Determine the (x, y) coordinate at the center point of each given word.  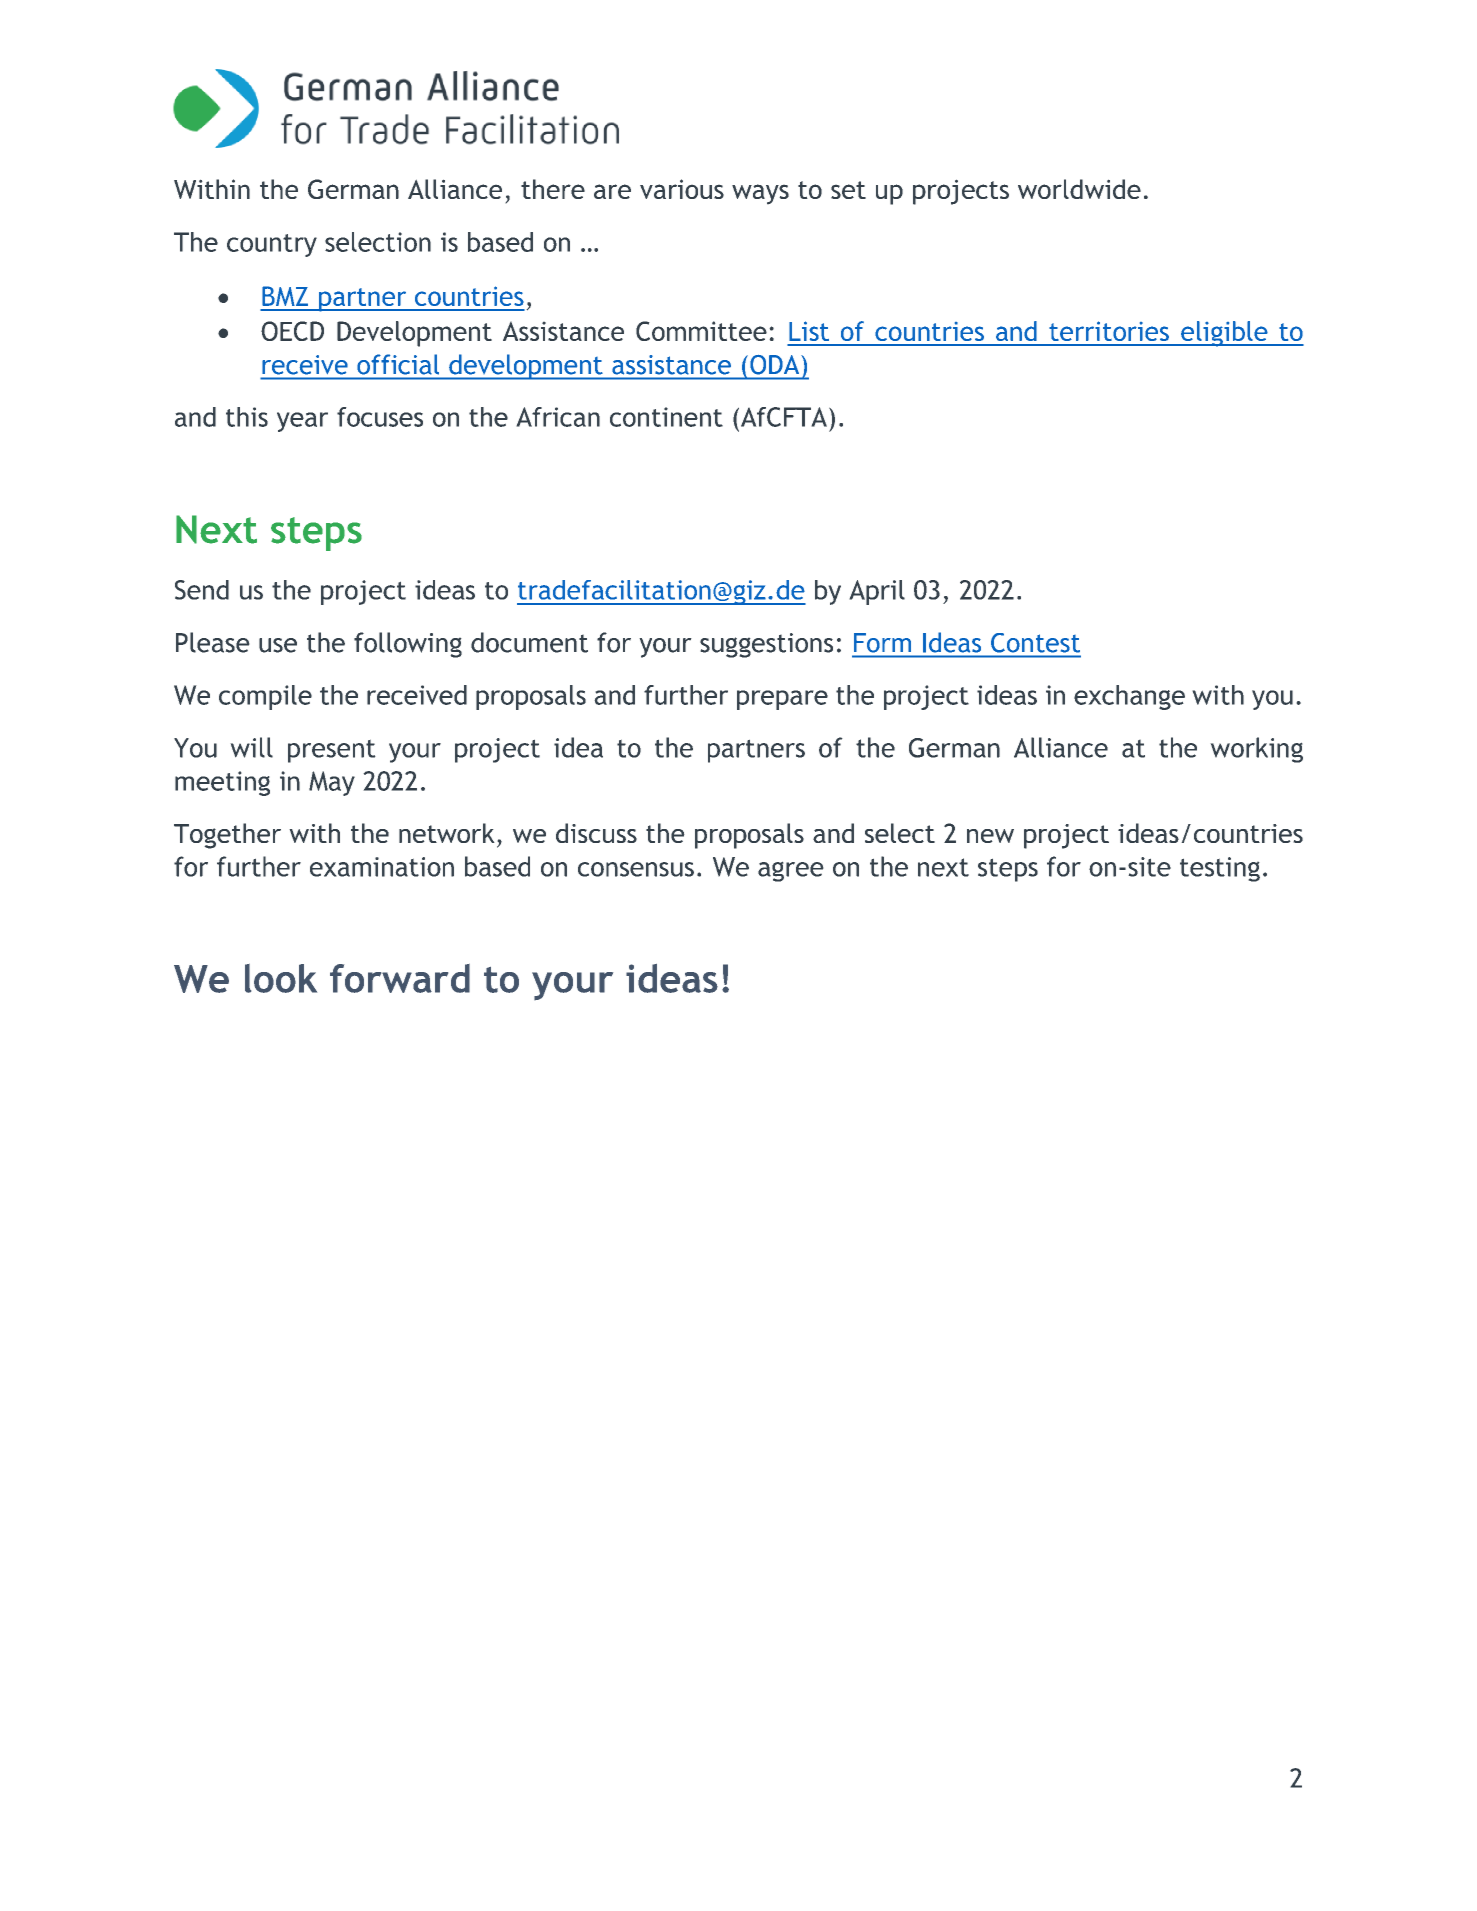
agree (791, 871)
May (332, 783)
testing (1220, 869)
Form (882, 642)
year (302, 422)
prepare (782, 700)
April (877, 592)
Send (202, 590)
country (272, 245)
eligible (1224, 334)
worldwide (1079, 189)
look (281, 978)
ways (760, 194)
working (1256, 750)
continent (666, 417)
